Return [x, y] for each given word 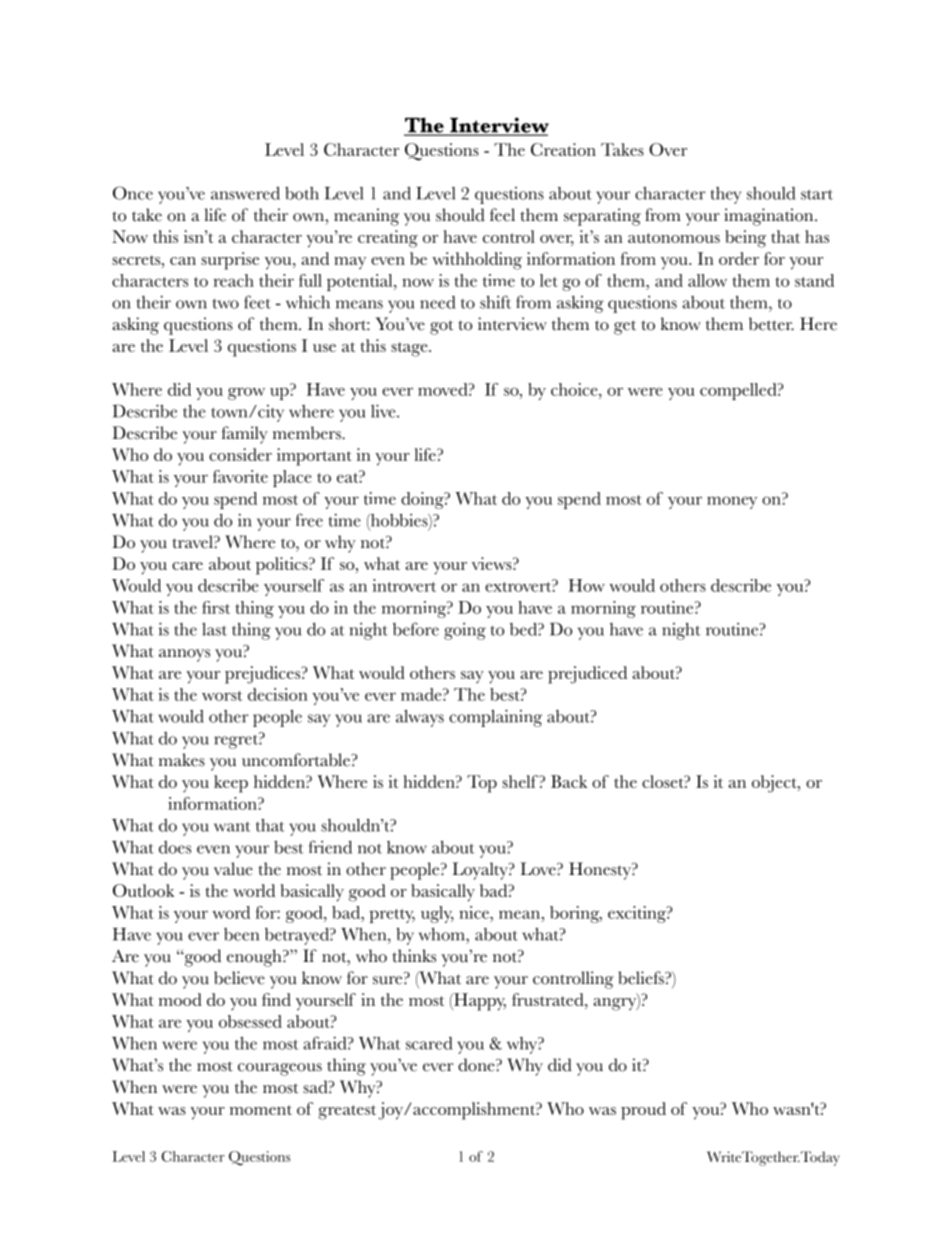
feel [502, 215]
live [384, 411]
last [214, 629]
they [726, 195]
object [775, 784]
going [465, 631]
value [233, 869]
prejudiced [587, 675]
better [771, 324]
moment [261, 1110]
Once [133, 193]
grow [246, 393]
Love [539, 869]
